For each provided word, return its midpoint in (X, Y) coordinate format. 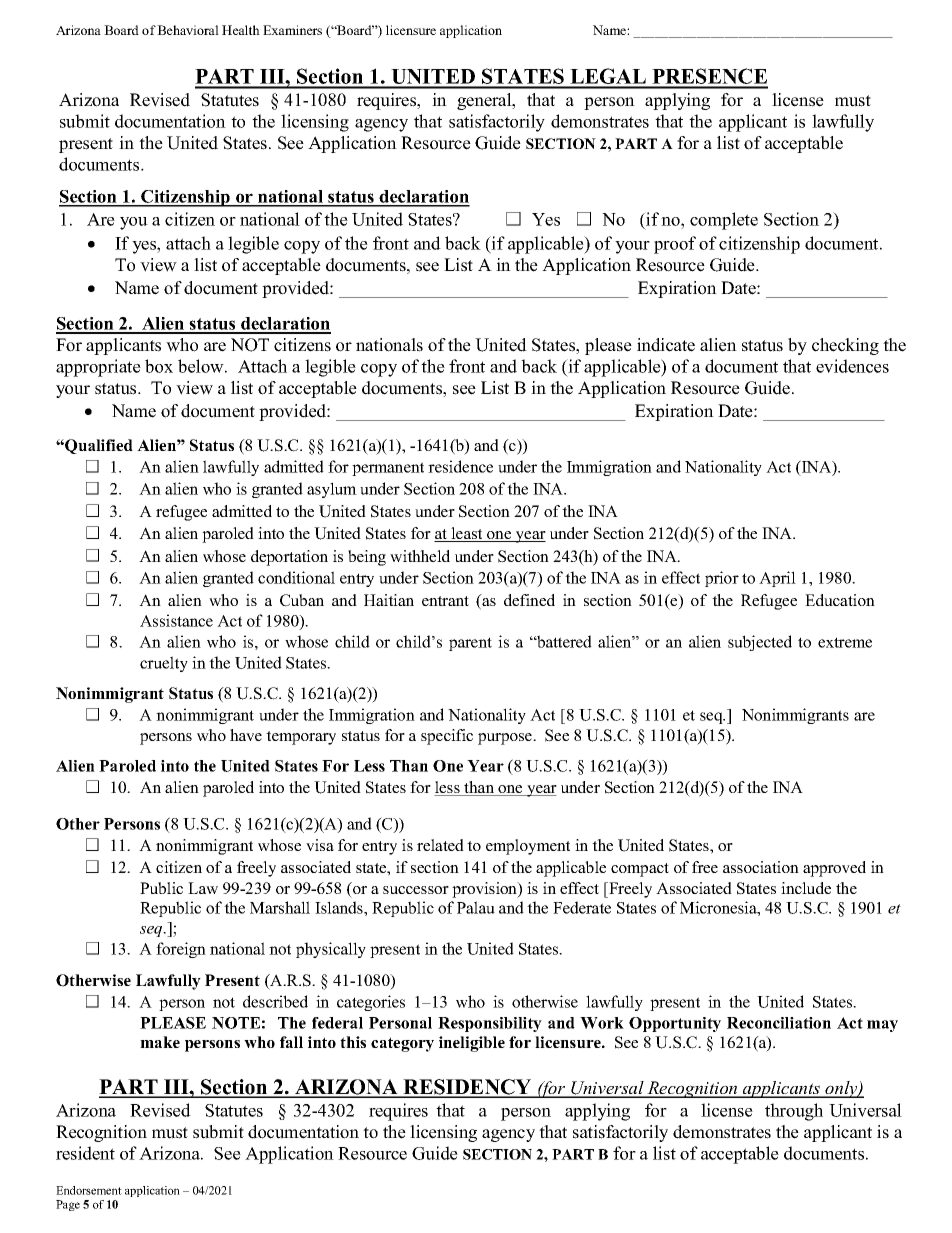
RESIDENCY (467, 1088)
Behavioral (188, 30)
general (485, 101)
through (794, 1112)
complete (724, 221)
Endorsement (89, 1190)
